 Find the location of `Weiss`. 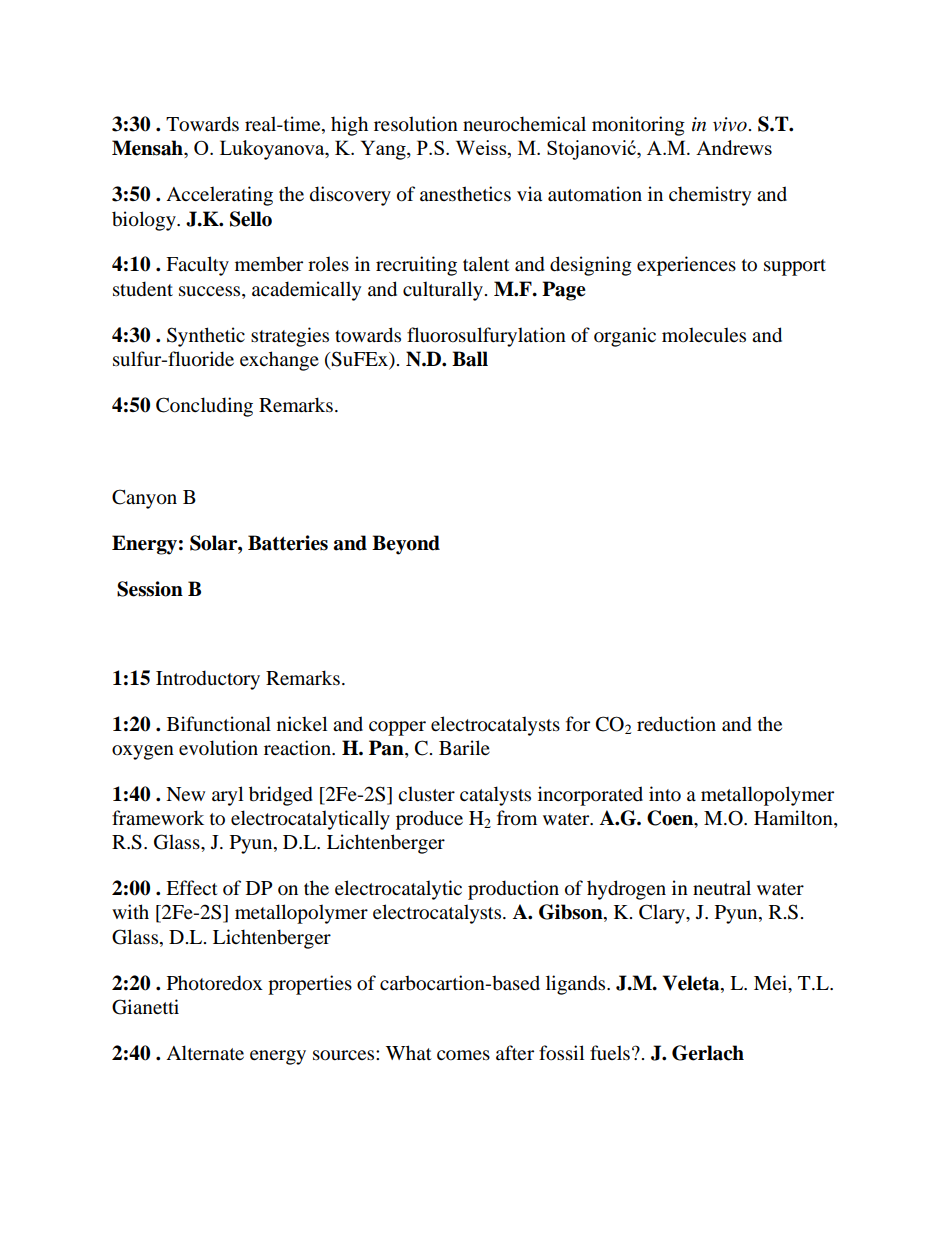

Weiss is located at coordinates (482, 149).
